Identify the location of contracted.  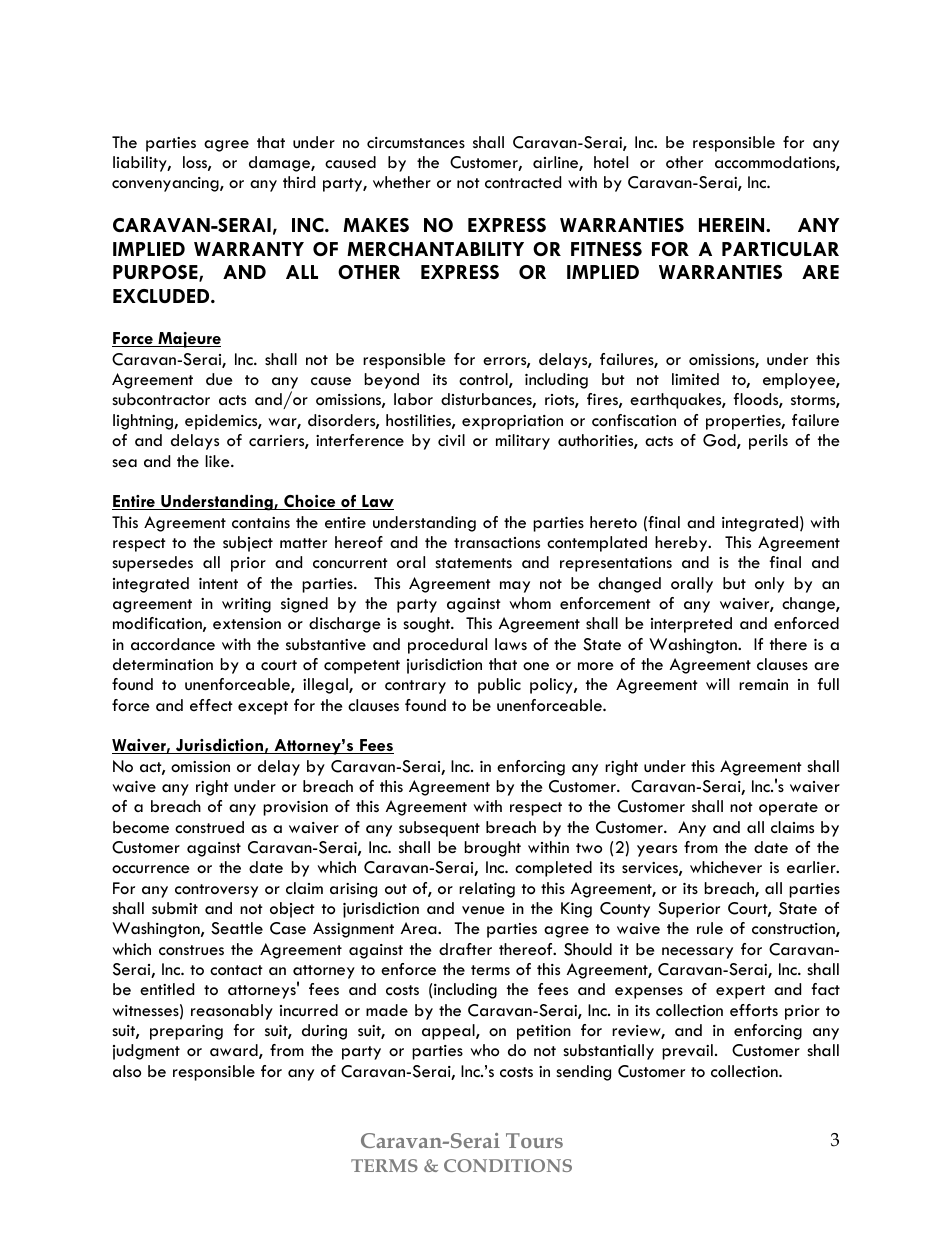
(523, 182).
